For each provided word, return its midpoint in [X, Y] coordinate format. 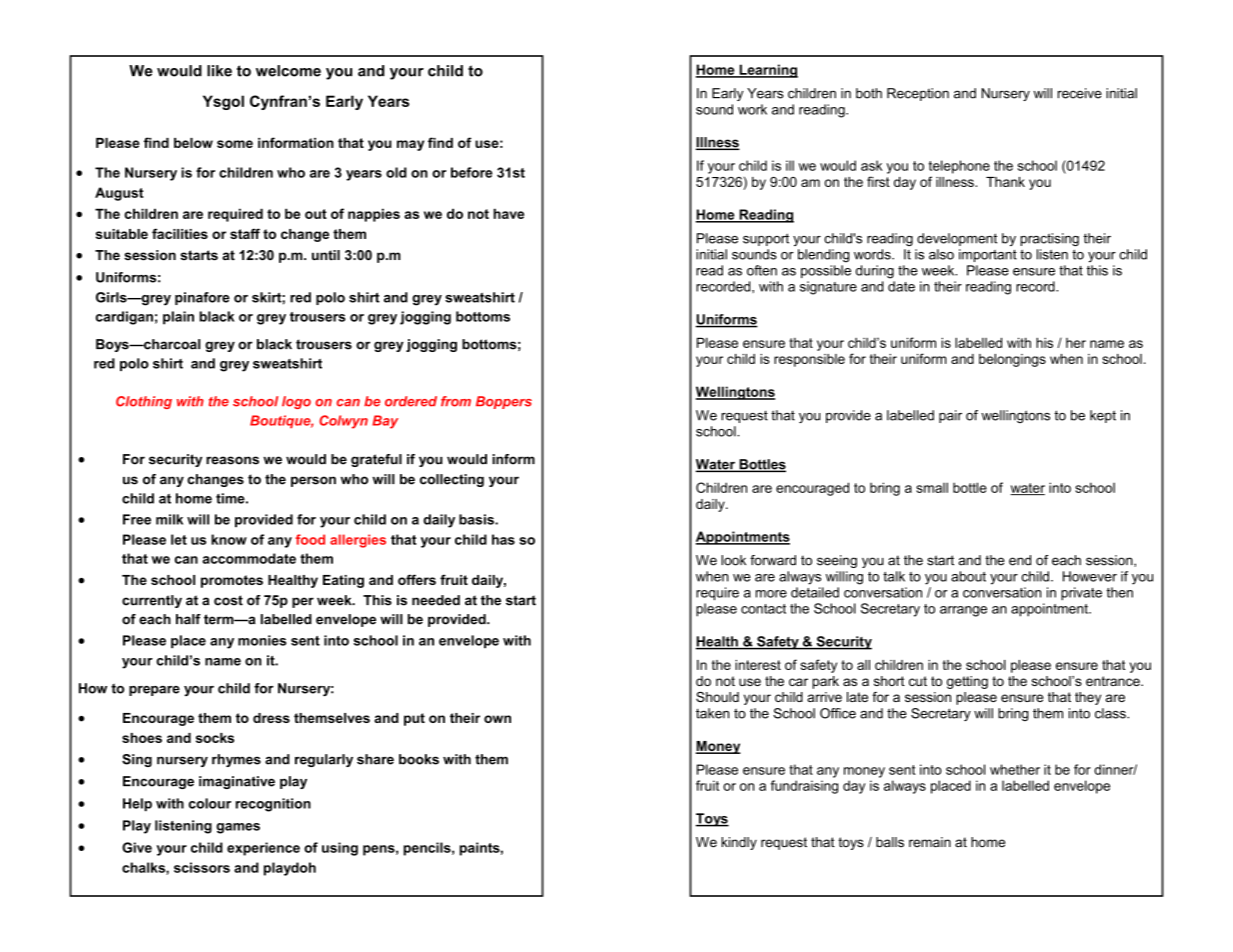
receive [1080, 93]
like [219, 71]
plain [178, 318]
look [733, 560]
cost [228, 600]
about [968, 576]
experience [263, 849]
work [752, 109]
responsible [809, 360]
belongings [1012, 360]
